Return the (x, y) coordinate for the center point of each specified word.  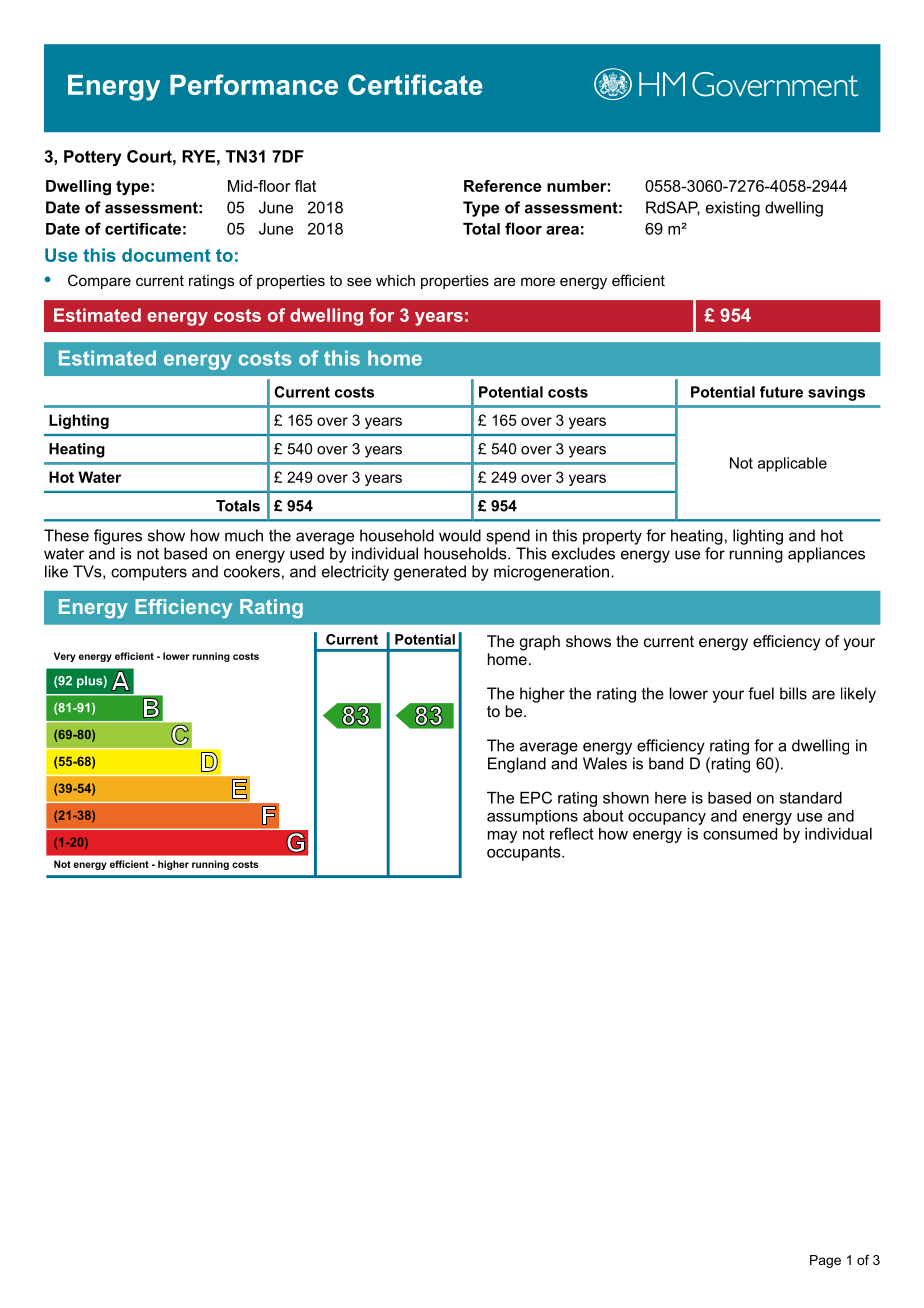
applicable (792, 464)
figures (118, 537)
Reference (502, 186)
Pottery (92, 158)
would (460, 535)
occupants (525, 853)
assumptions (532, 817)
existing (733, 209)
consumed (740, 834)
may (502, 837)
